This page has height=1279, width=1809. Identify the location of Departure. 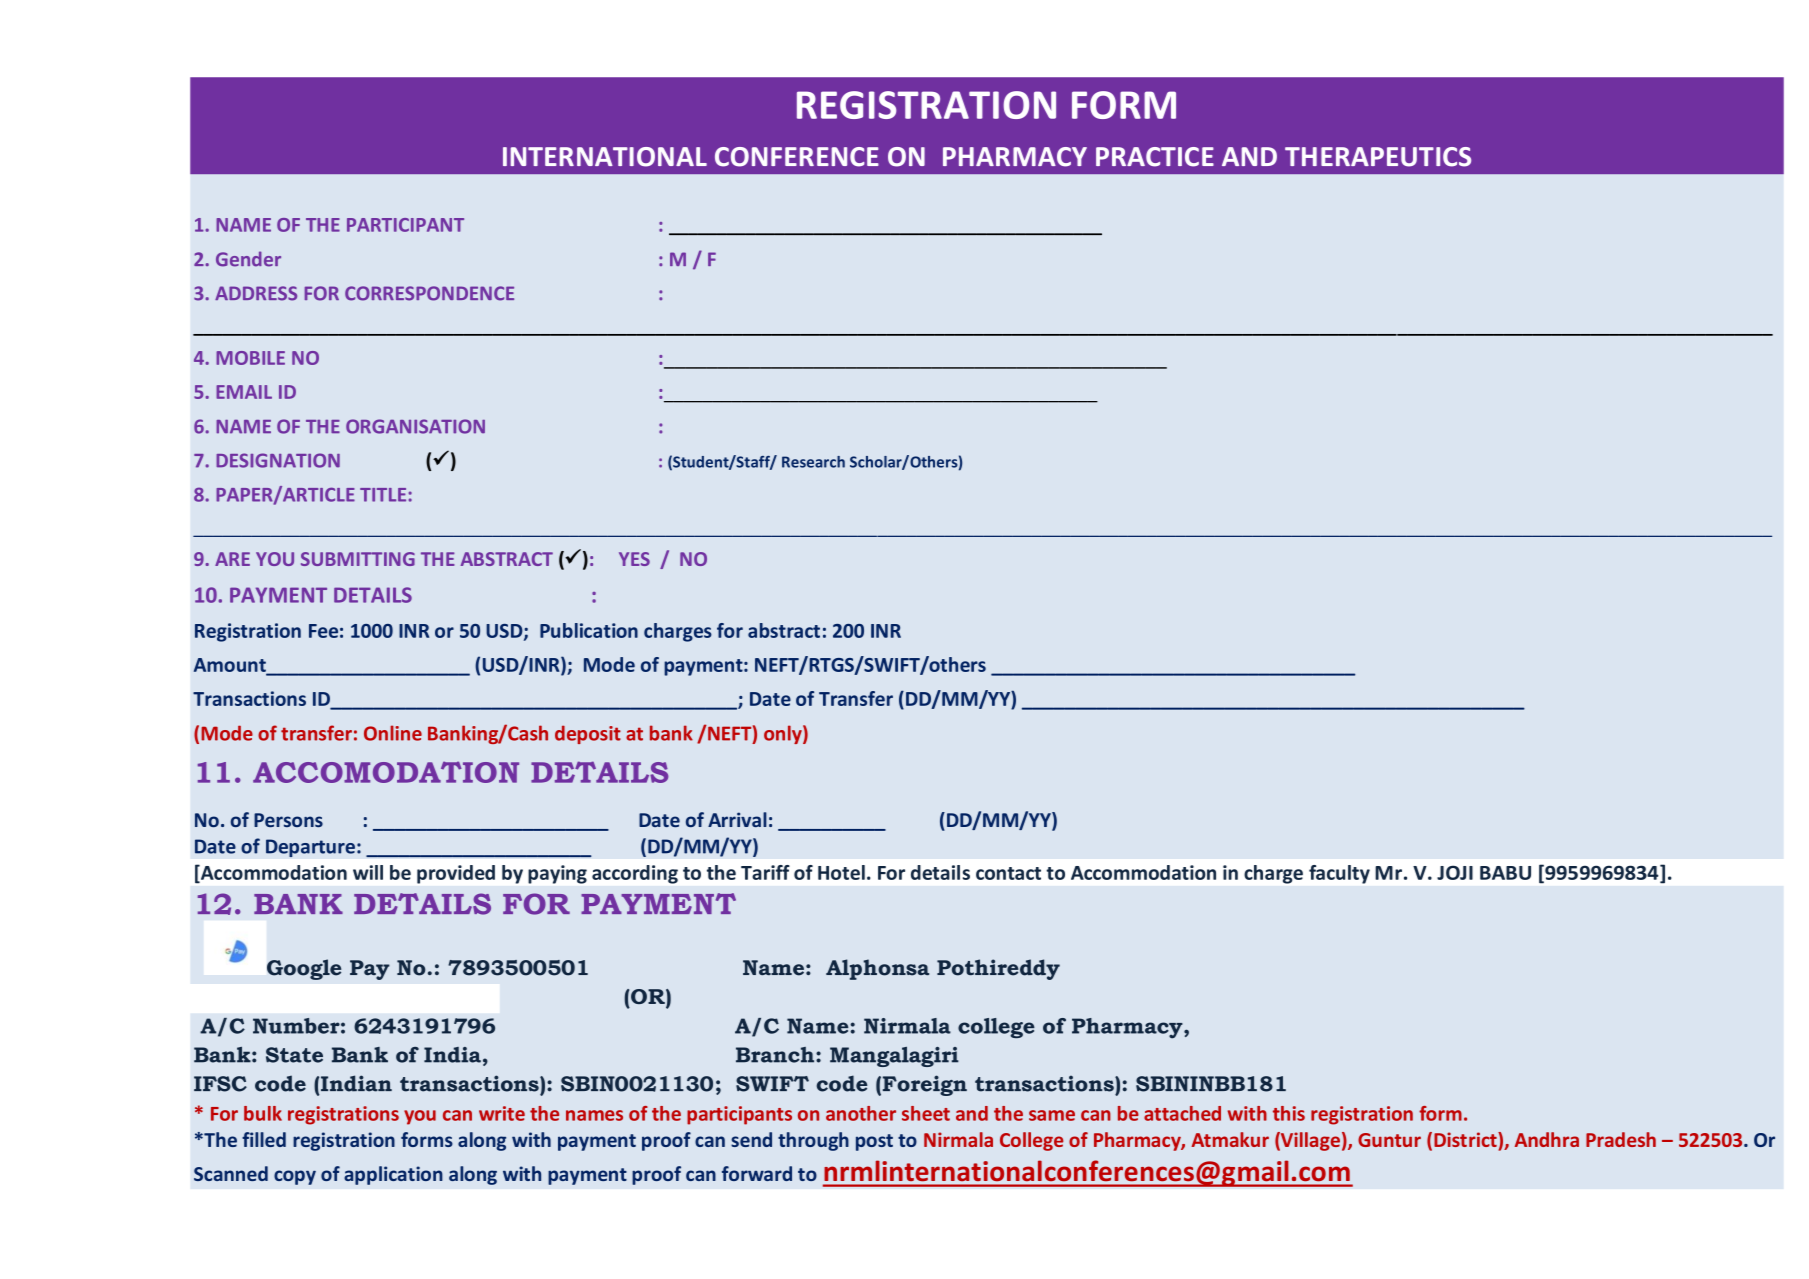
(310, 848).
